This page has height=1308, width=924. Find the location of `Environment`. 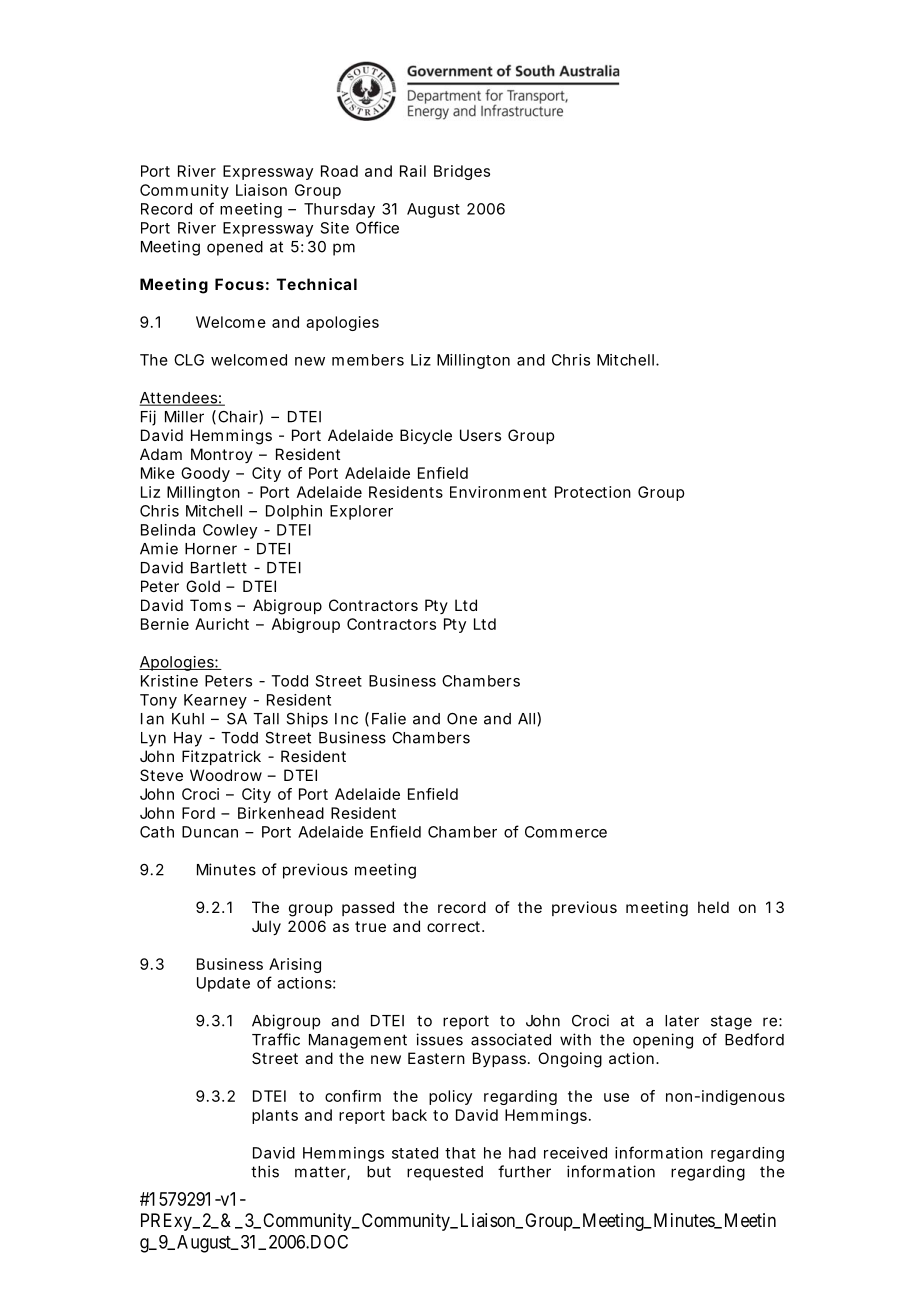

Environment is located at coordinates (498, 492).
